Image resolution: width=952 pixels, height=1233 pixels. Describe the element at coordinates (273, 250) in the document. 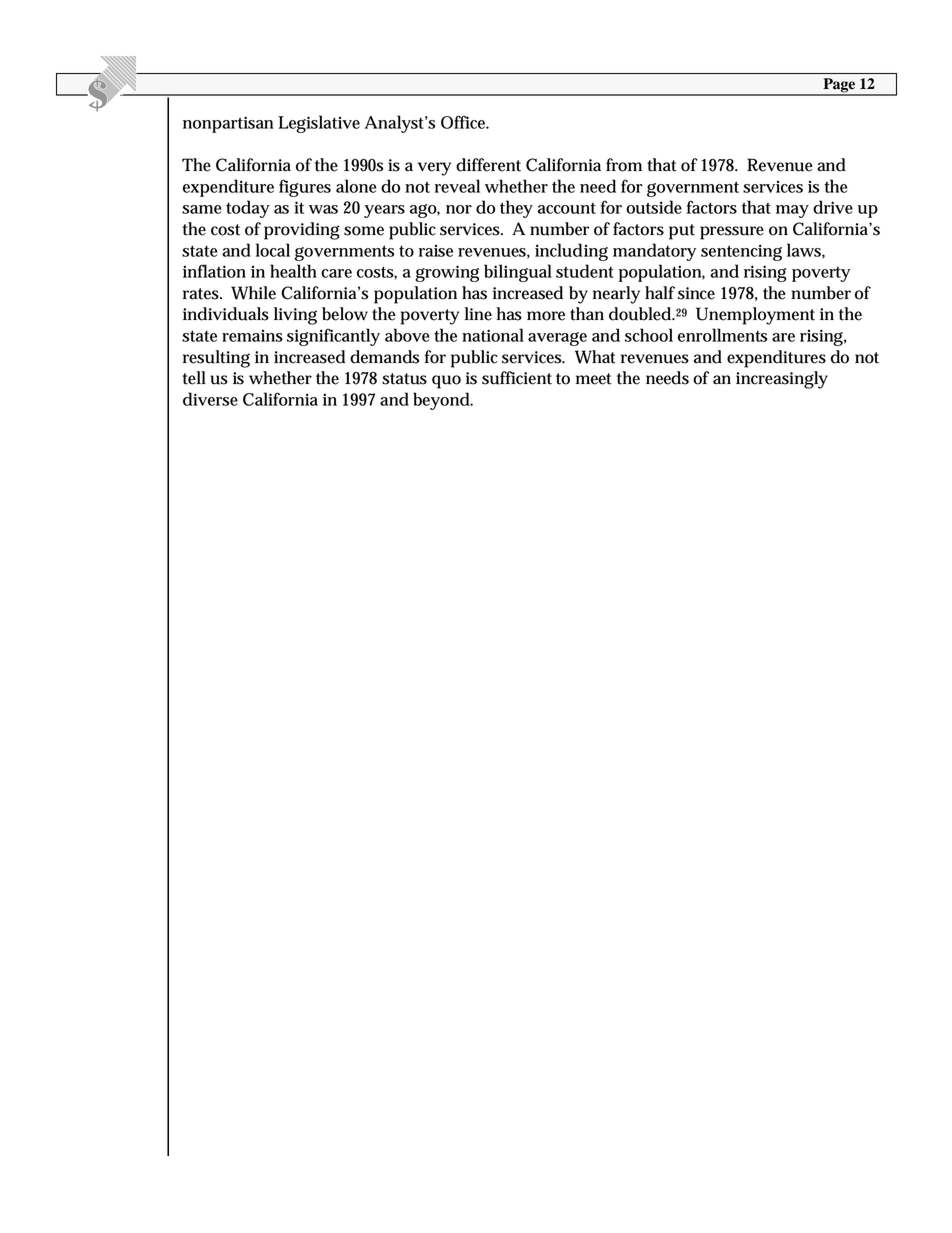

I see `local` at that location.
